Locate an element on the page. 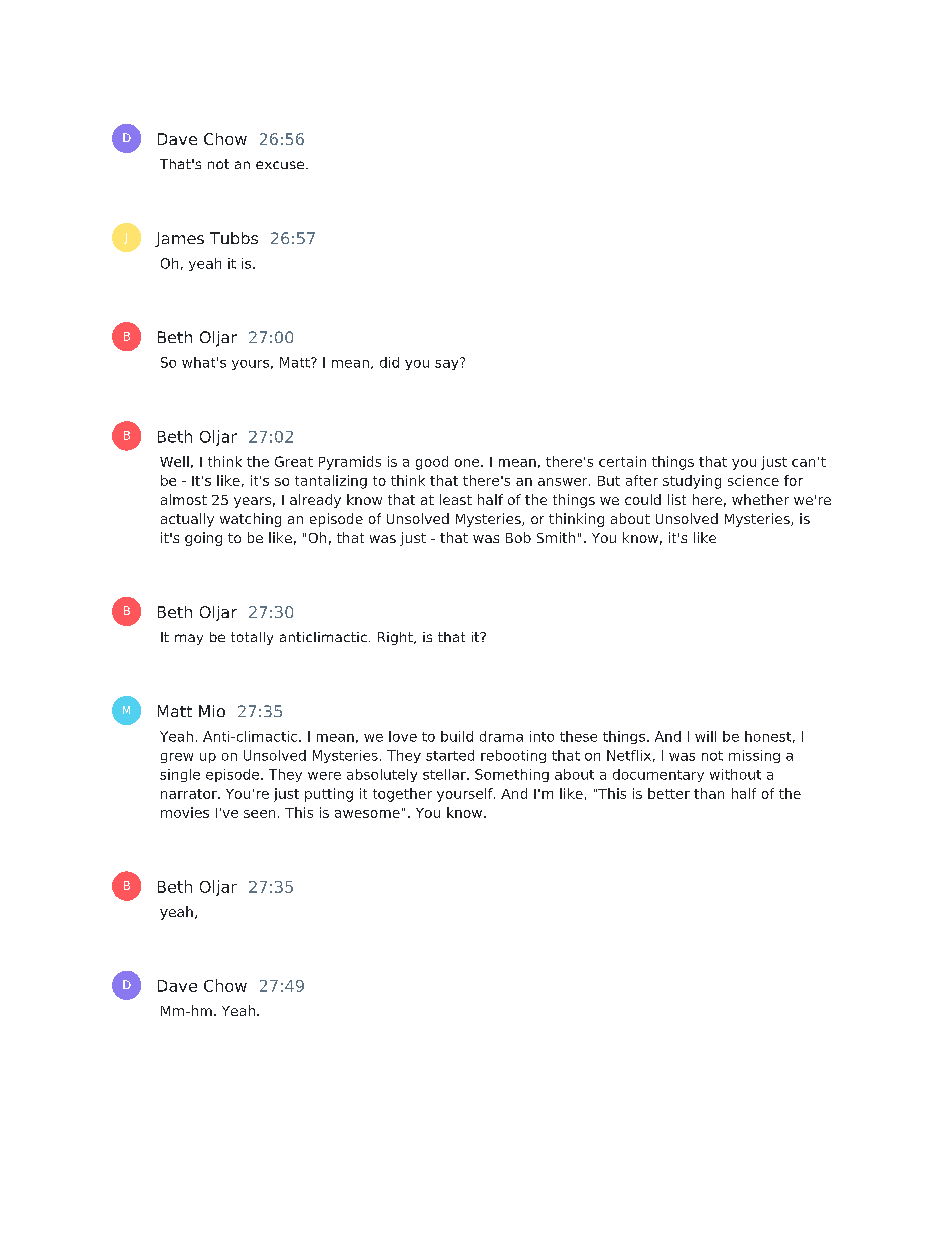 Image resolution: width=952 pixels, height=1233 pixels. will is located at coordinates (705, 736).
